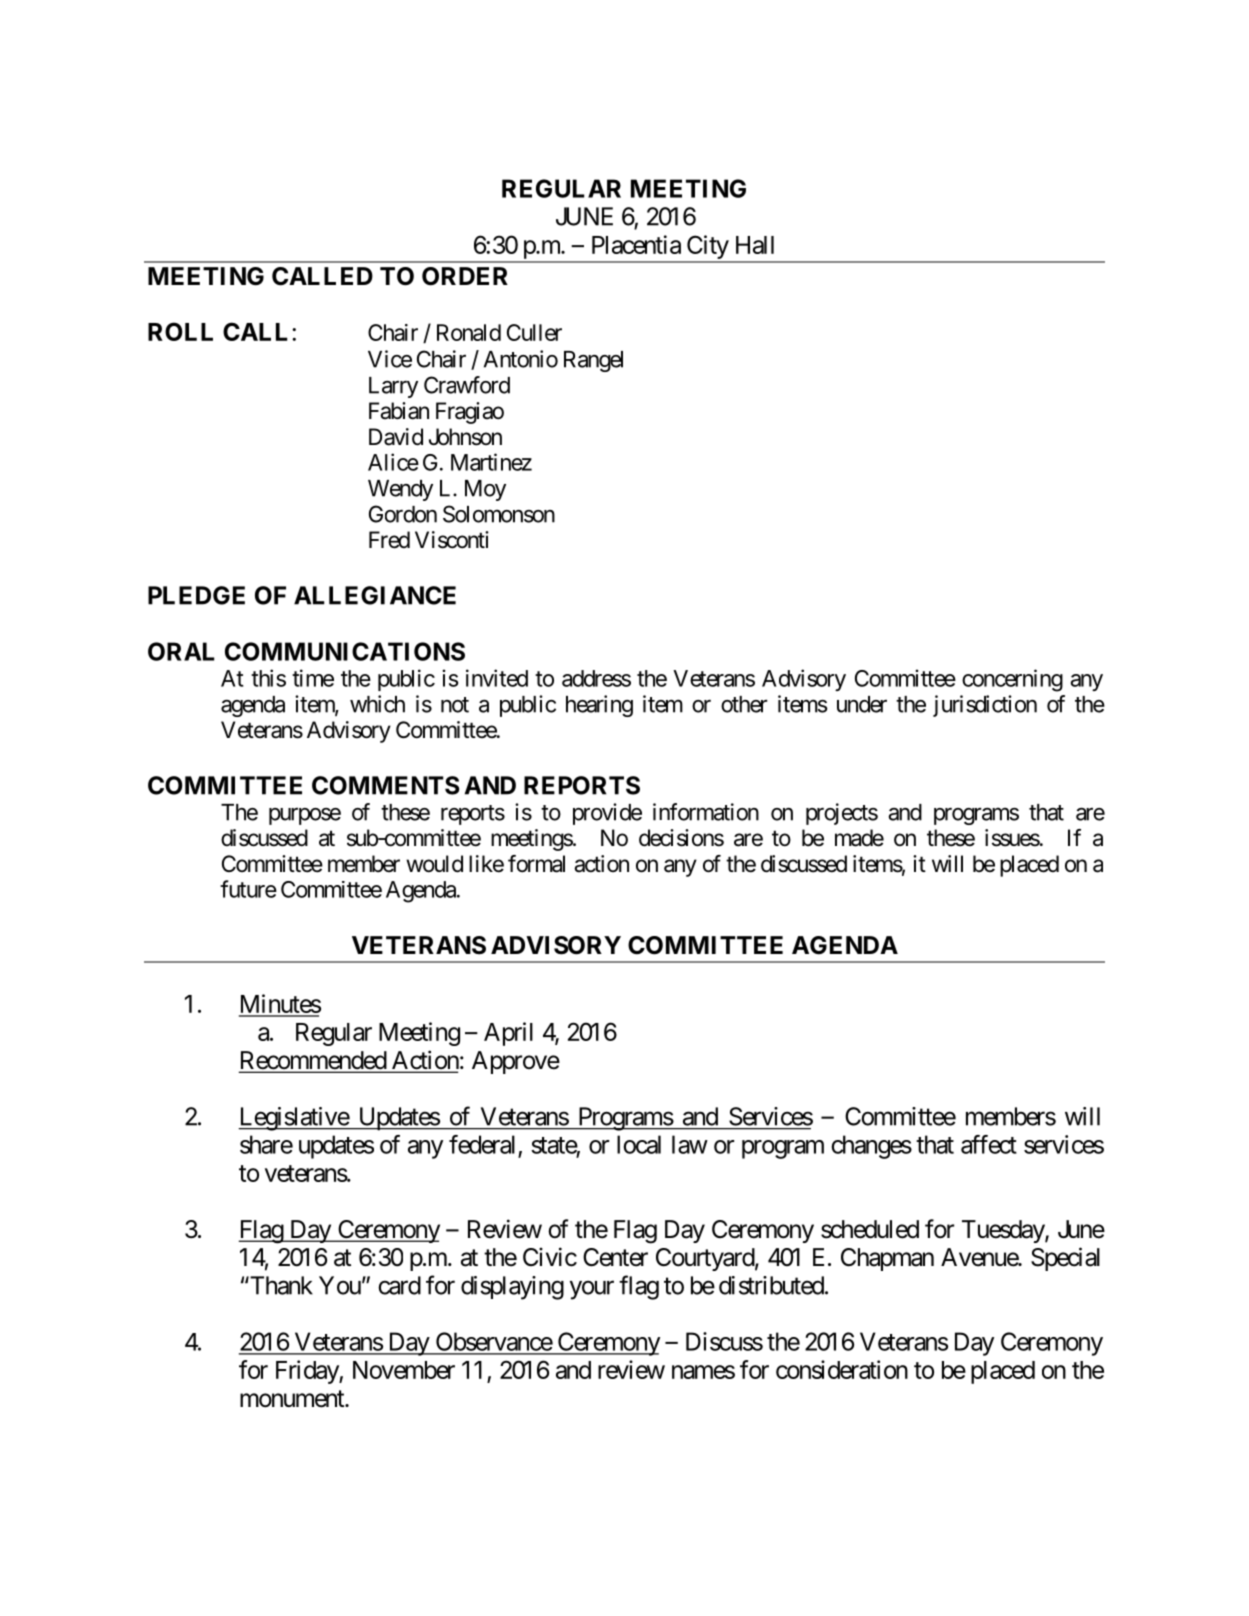  I want to click on ROLL, so click(180, 331).
